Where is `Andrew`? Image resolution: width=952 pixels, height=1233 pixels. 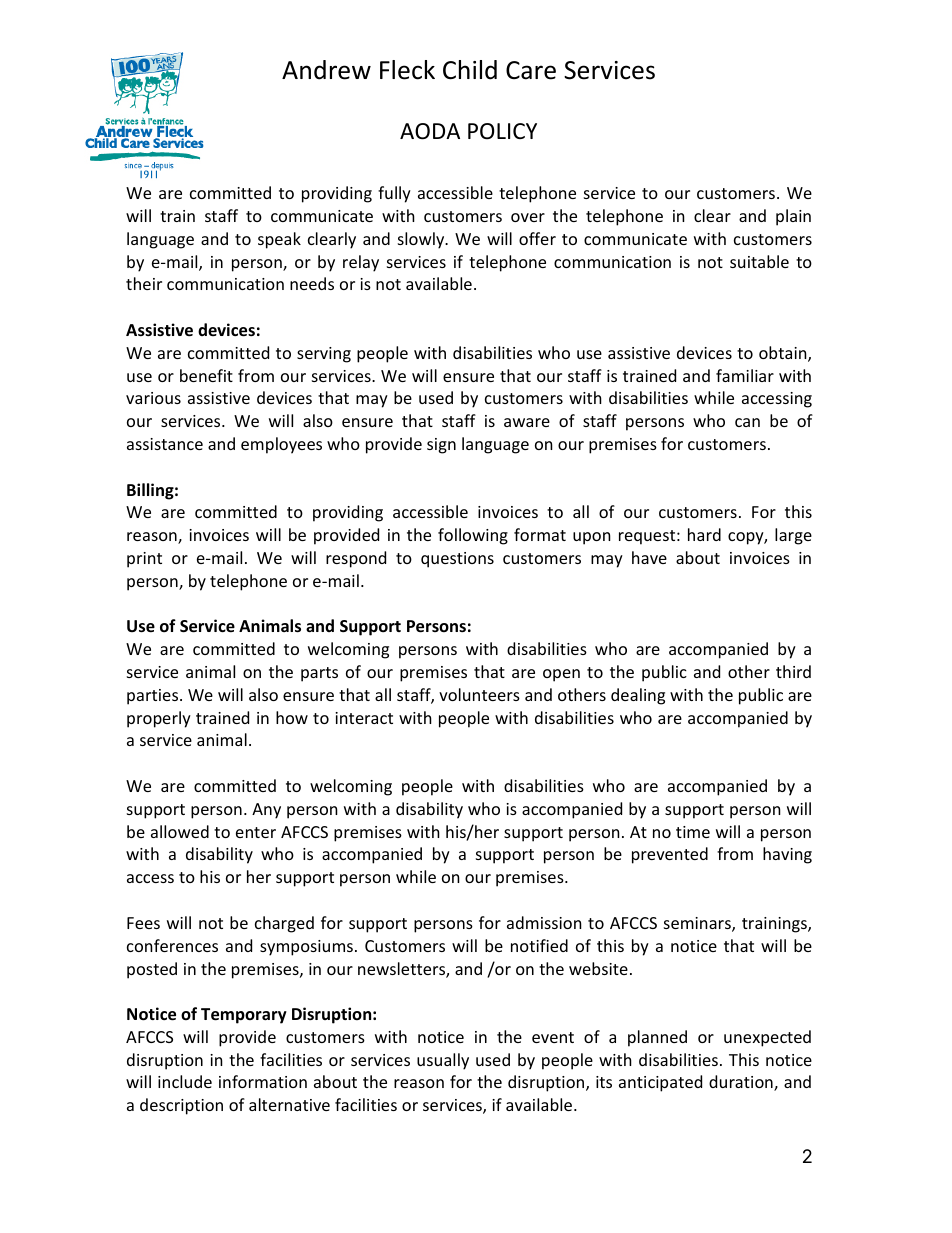 Andrew is located at coordinates (326, 70).
